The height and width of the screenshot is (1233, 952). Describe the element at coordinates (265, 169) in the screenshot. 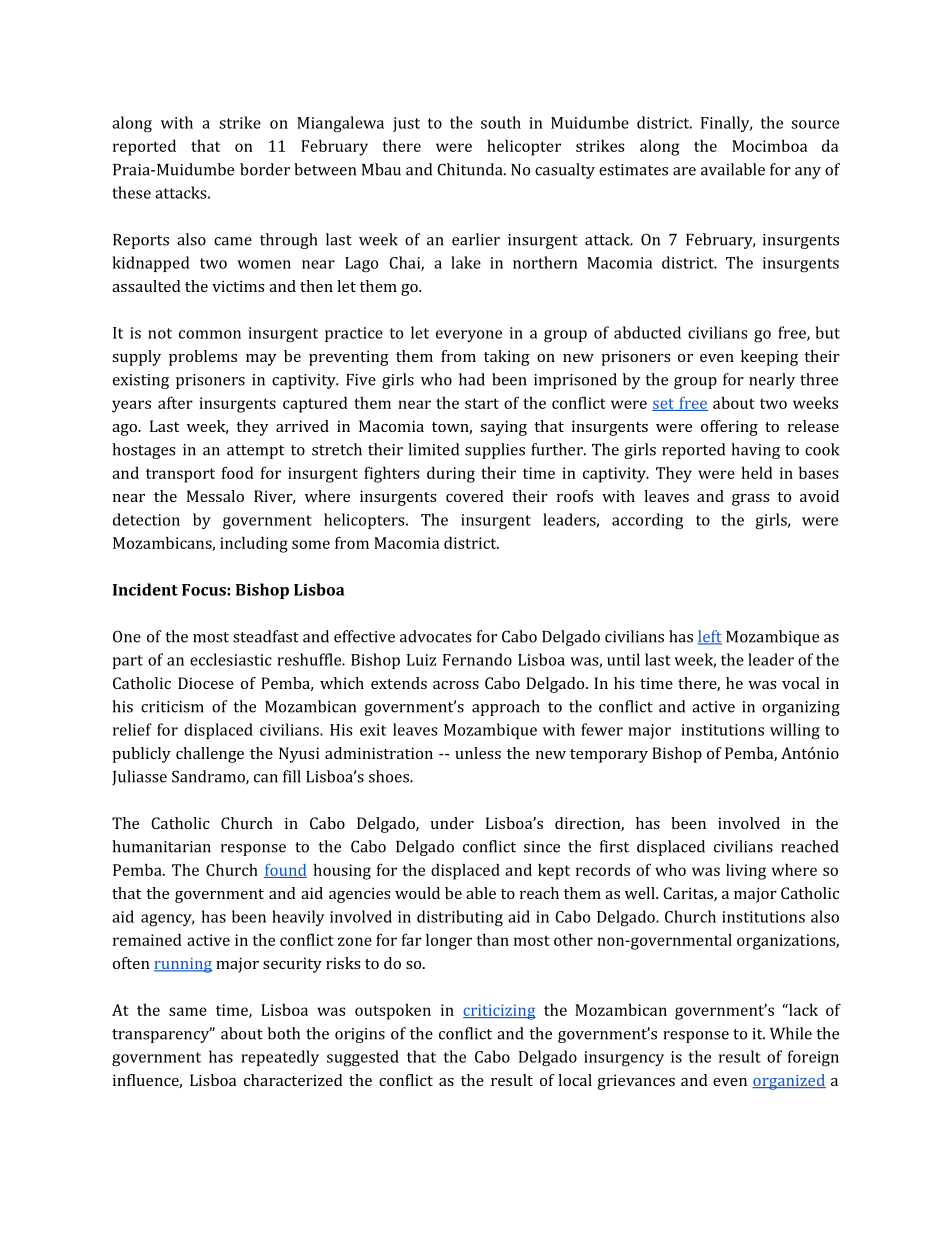

I see `border` at that location.
